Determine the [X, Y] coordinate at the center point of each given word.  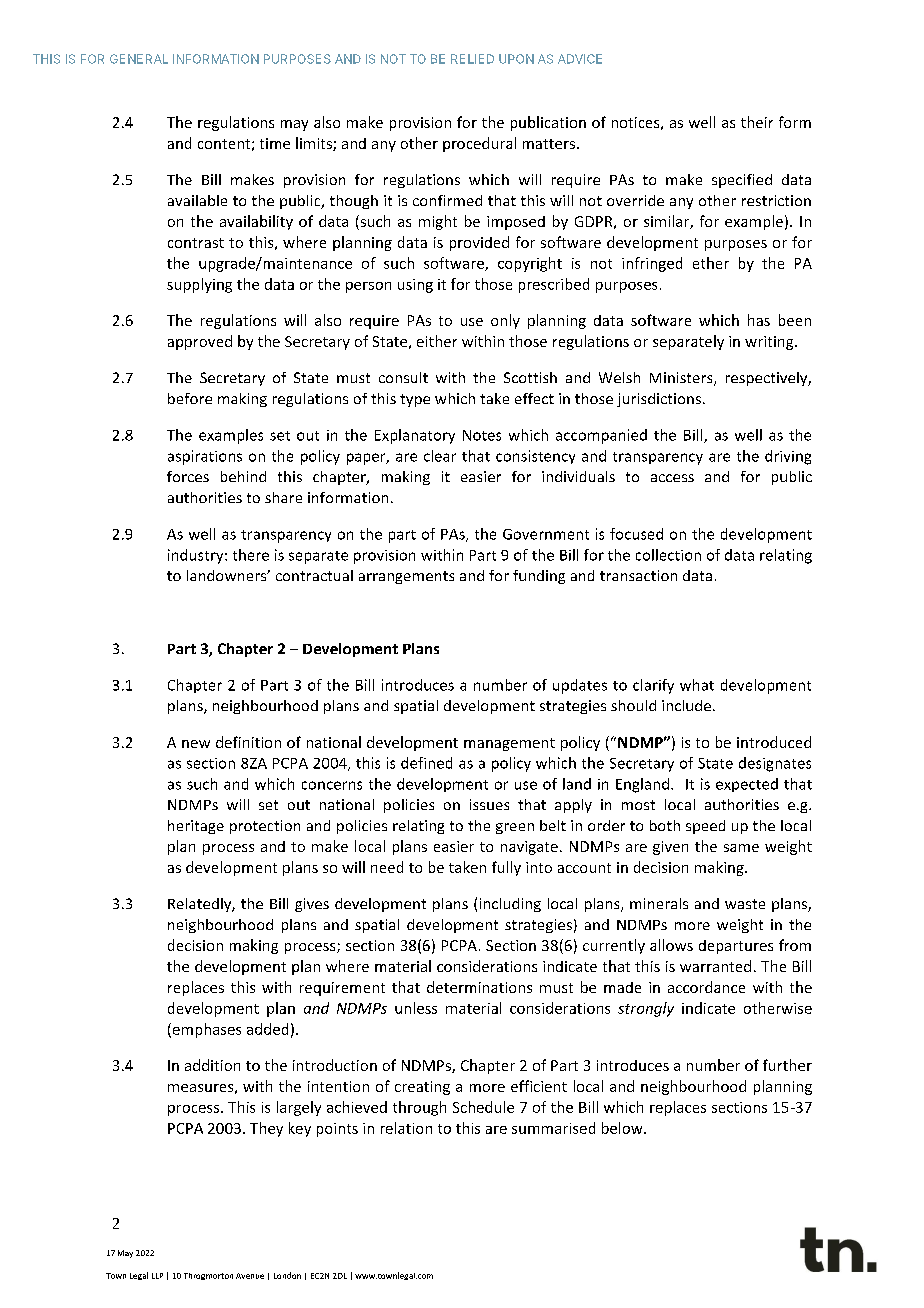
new [196, 744]
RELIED [472, 59]
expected [747, 785]
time [275, 143]
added [267, 1029]
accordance [706, 987]
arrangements [406, 577]
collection [668, 555]
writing [770, 343]
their [757, 122]
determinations [479, 987]
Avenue [250, 1276]
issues [489, 804]
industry [197, 556]
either [437, 341]
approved [200, 342]
